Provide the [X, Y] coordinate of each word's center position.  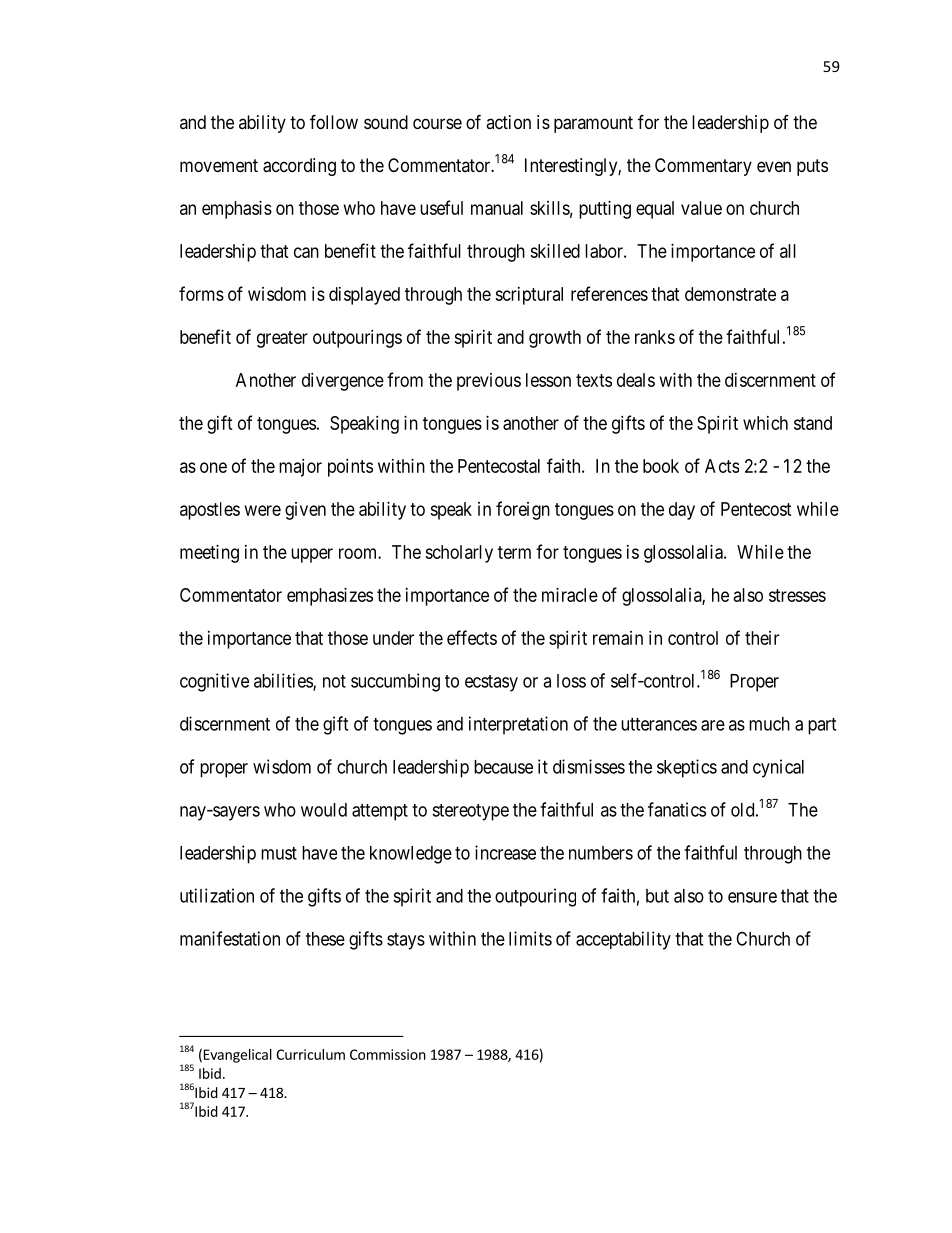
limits [530, 938]
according [299, 167]
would [324, 810]
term [514, 552]
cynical [778, 768]
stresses [797, 595]
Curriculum [310, 1054]
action [508, 122]
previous [489, 382]
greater [282, 339]
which [765, 423]
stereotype [470, 812]
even [774, 166]
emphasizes [330, 597]
